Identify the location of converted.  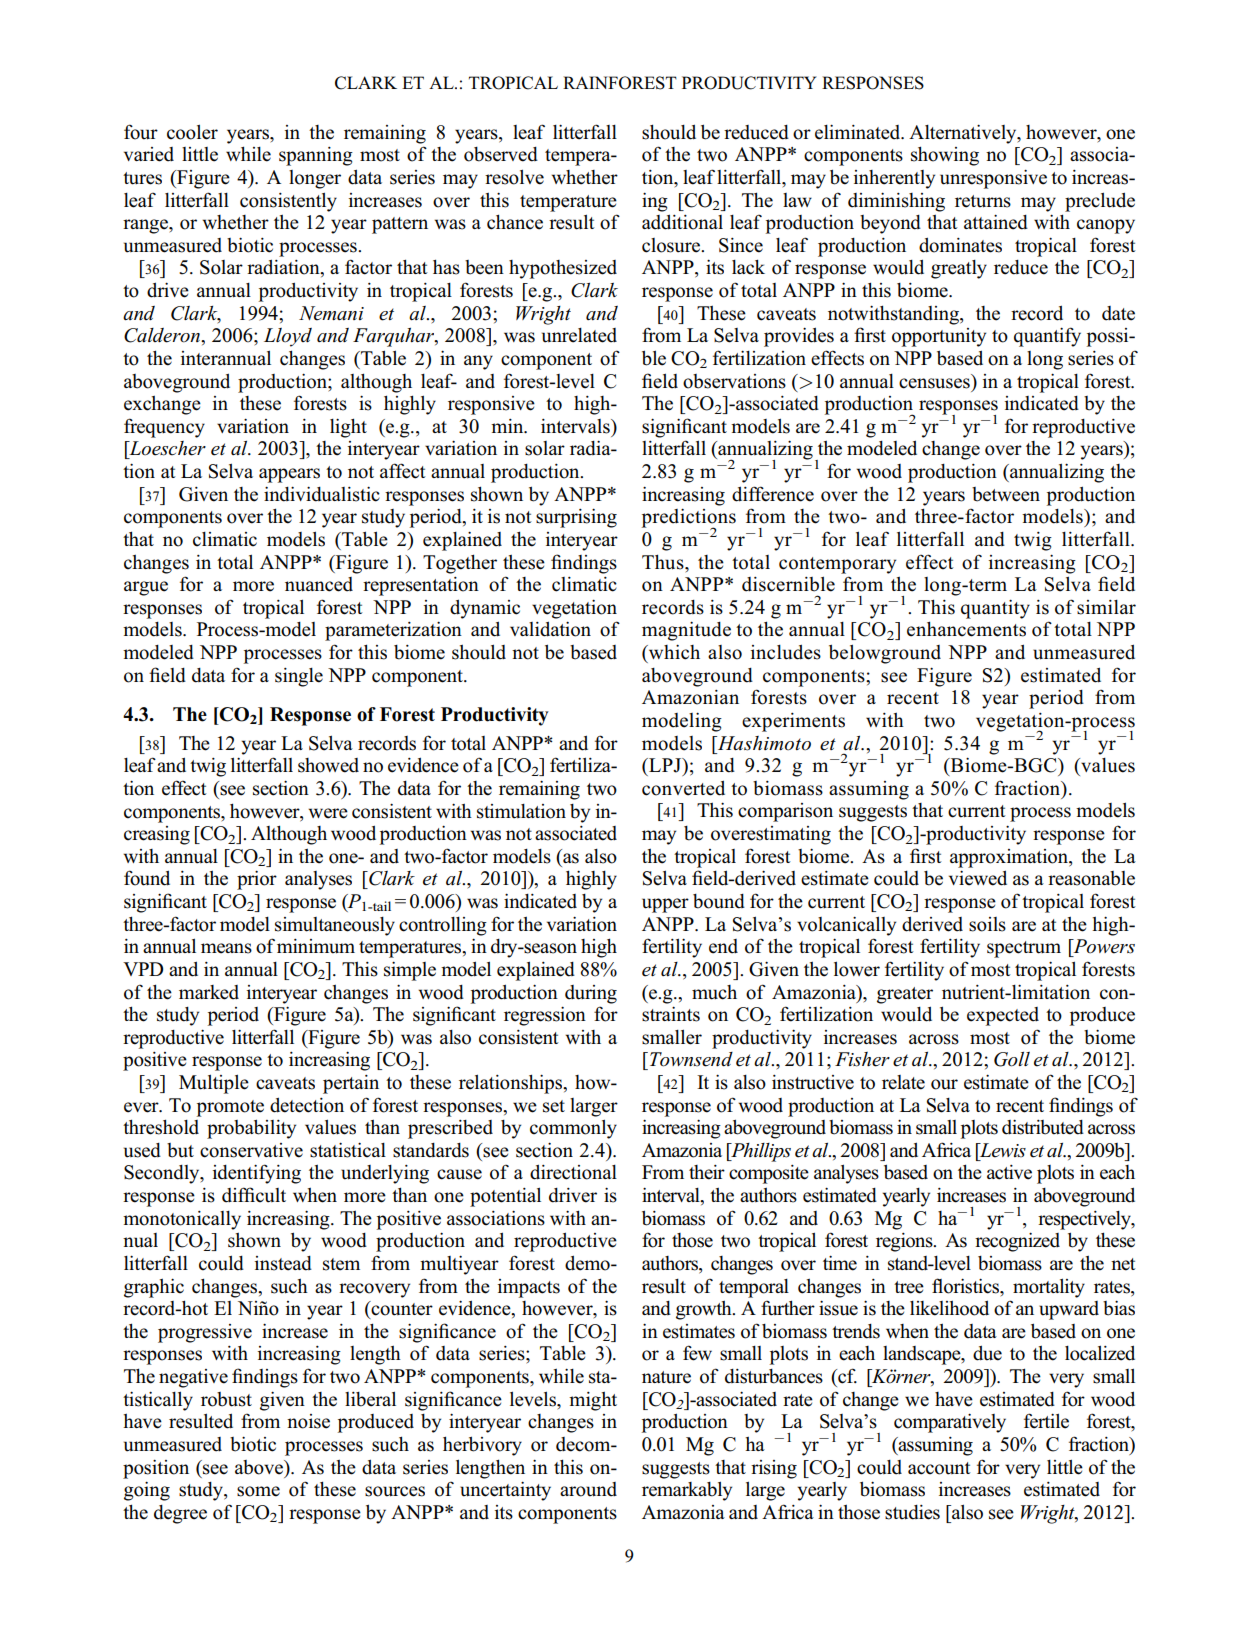
(683, 788).
